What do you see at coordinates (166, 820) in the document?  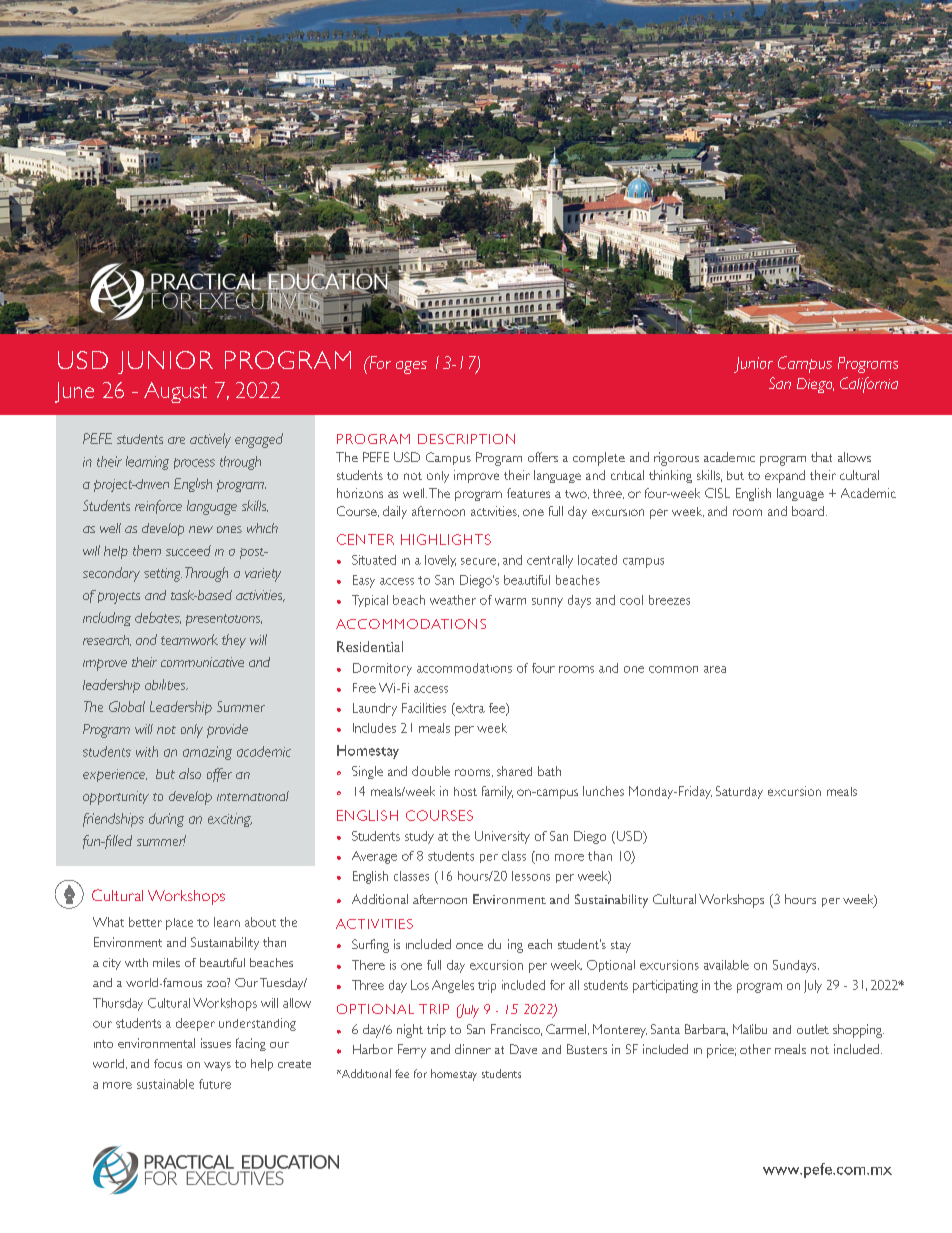 I see `during` at bounding box center [166, 820].
